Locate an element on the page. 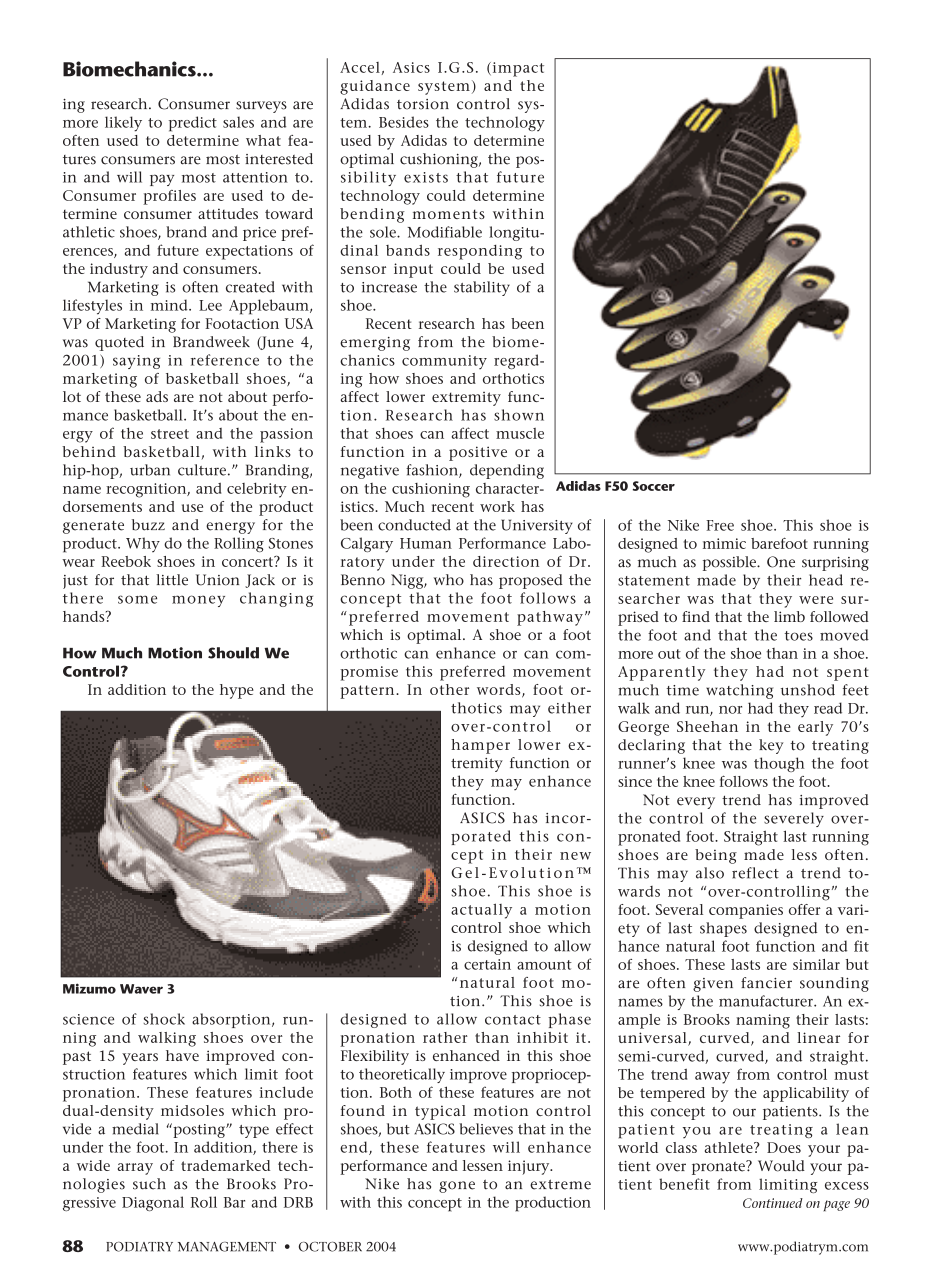 This image has height=1288, width=928. array is located at coordinates (135, 1169).
